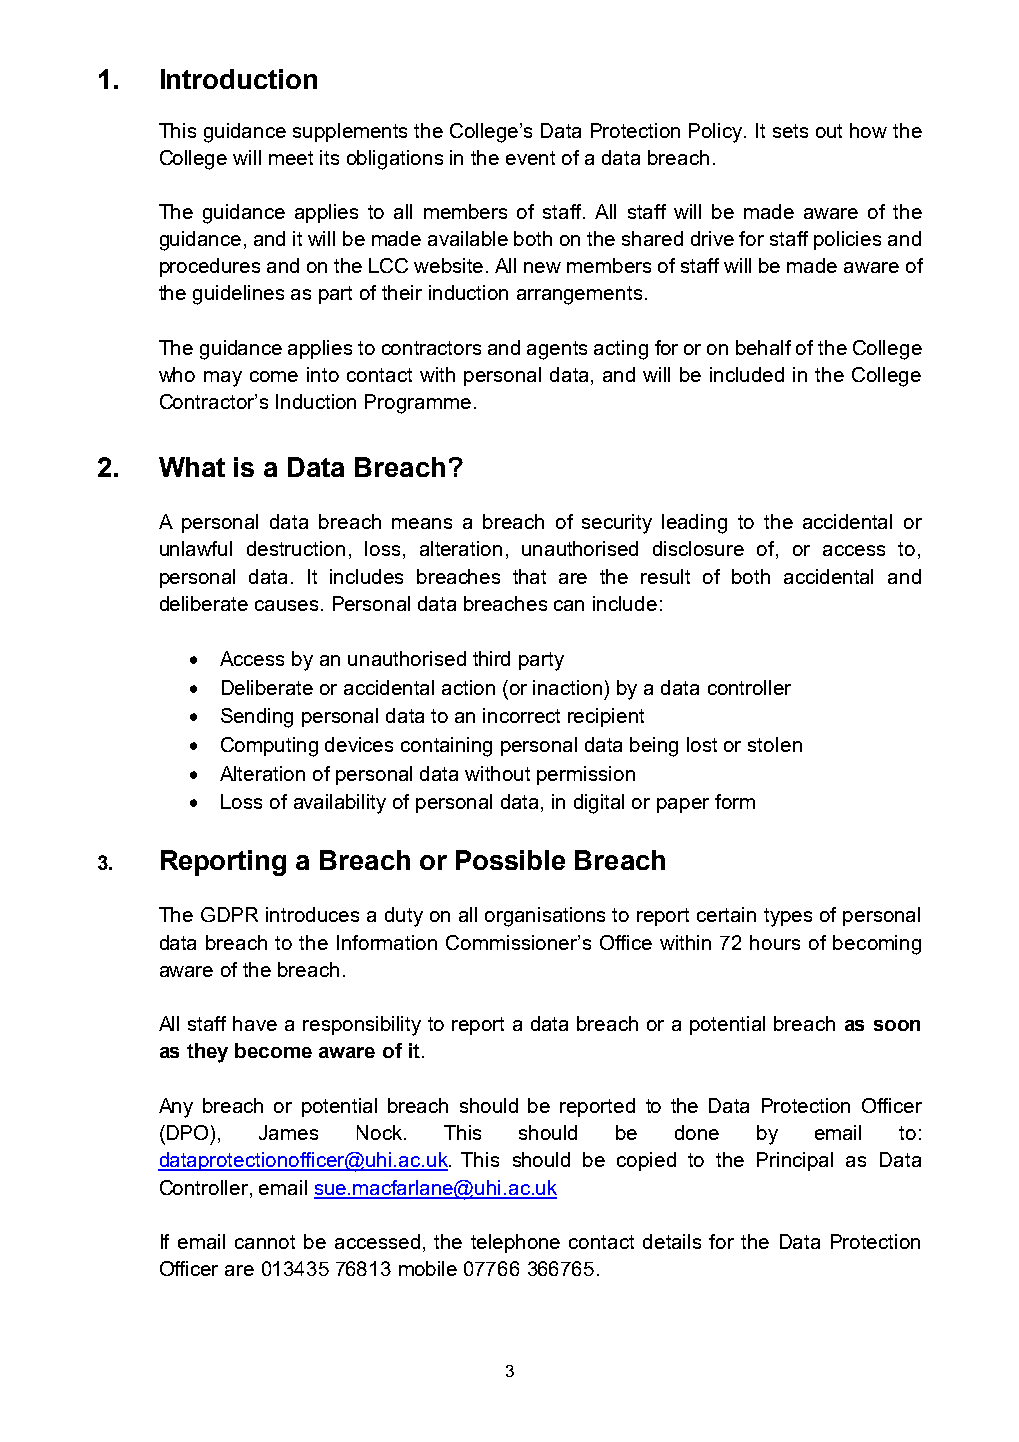 This screenshot has height=1442, width=1019. I want to click on cannot, so click(265, 1242).
